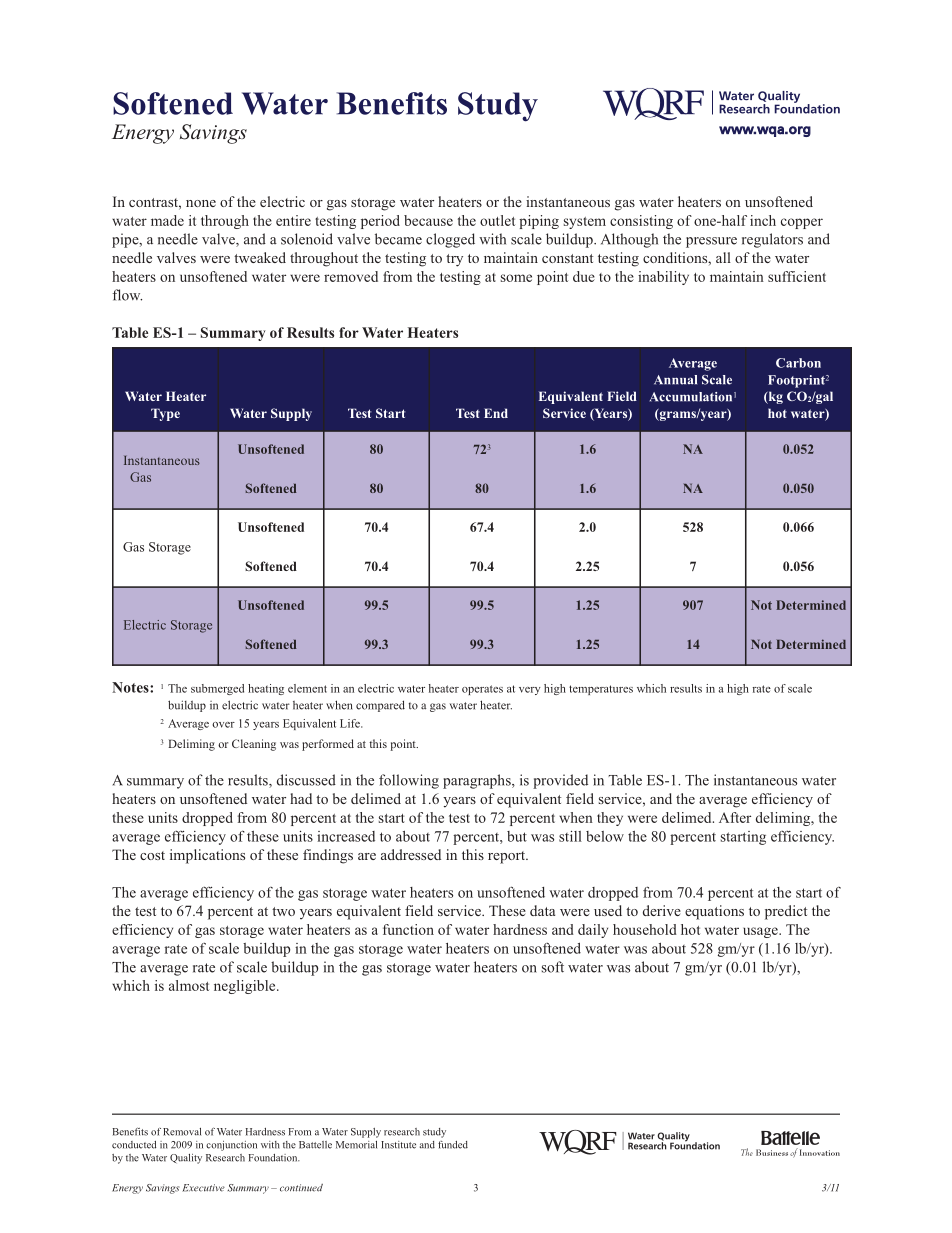 This screenshot has width=952, height=1233. I want to click on After, so click(735, 817).
